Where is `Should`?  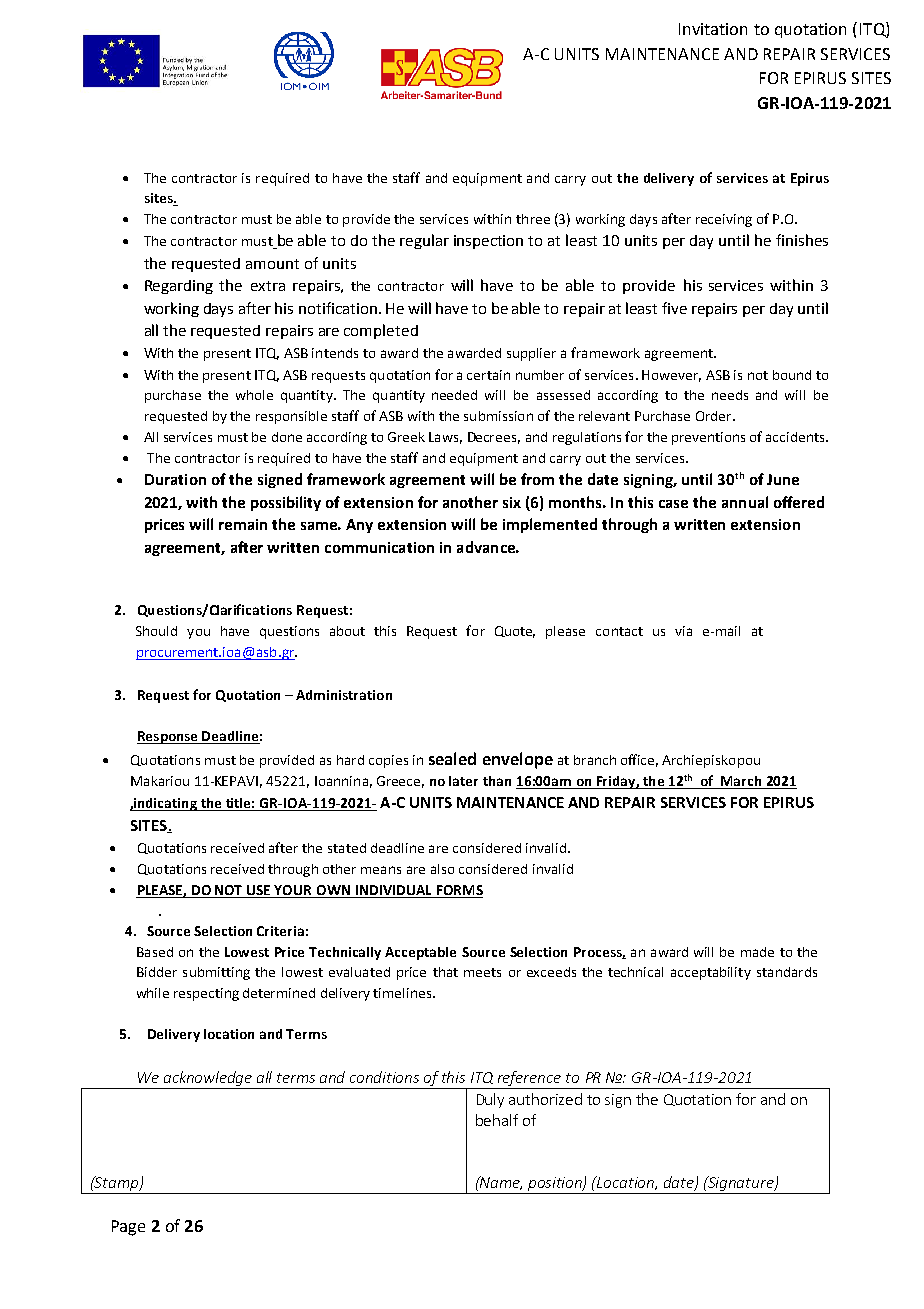
Should is located at coordinates (156, 631).
